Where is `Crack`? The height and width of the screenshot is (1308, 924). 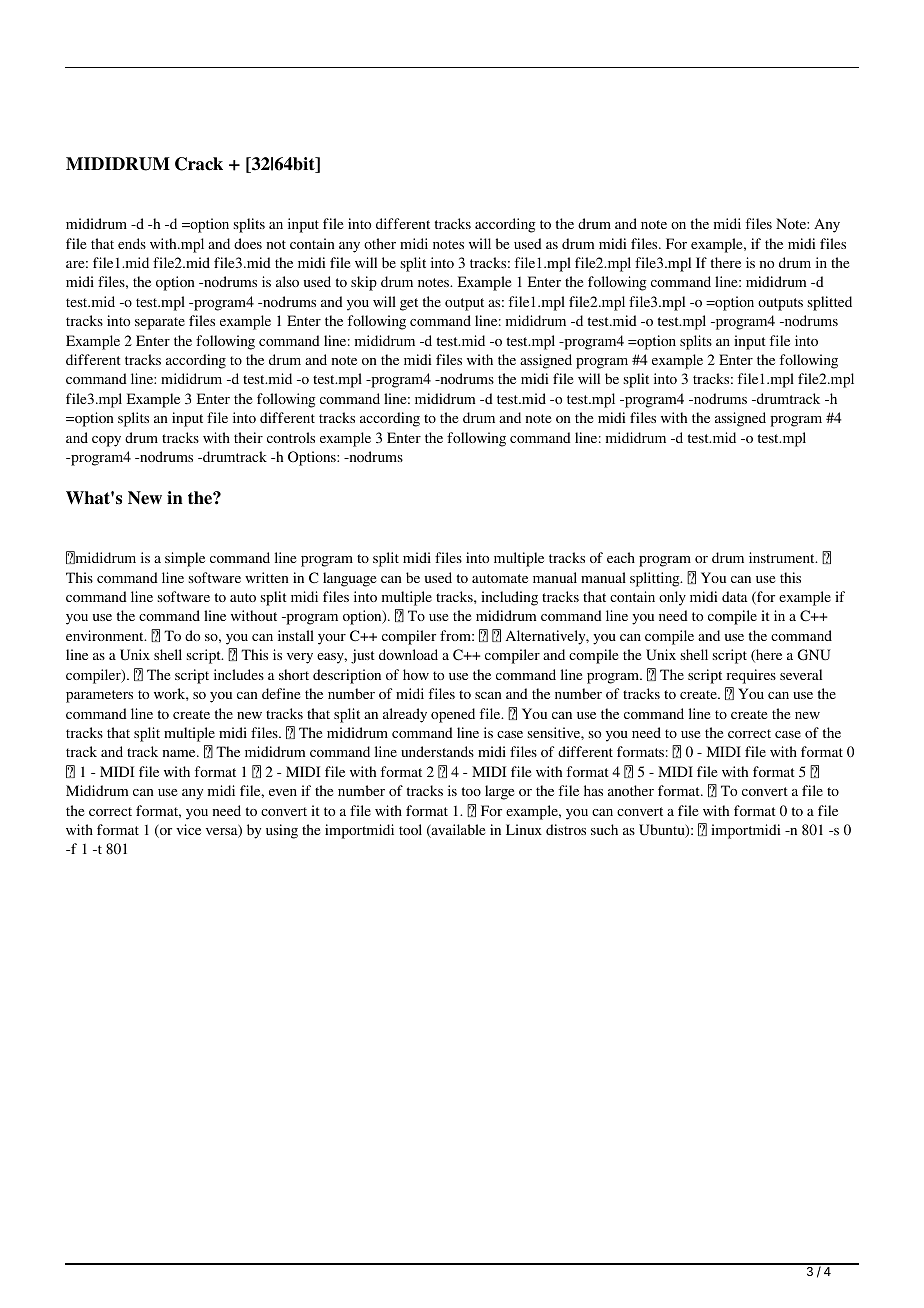 Crack is located at coordinates (199, 164).
